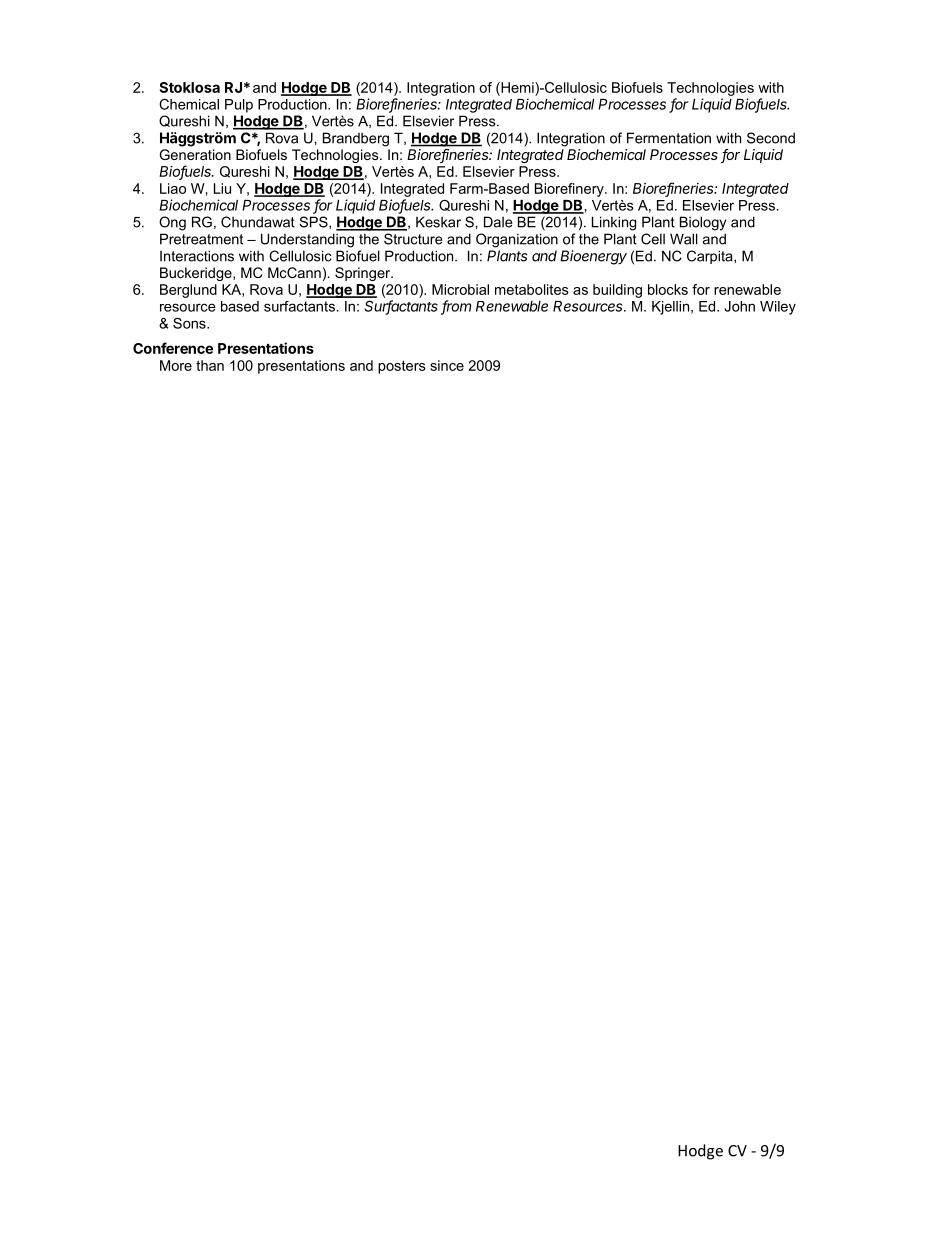  What do you see at coordinates (239, 106) in the page?
I see `Pulp` at bounding box center [239, 106].
